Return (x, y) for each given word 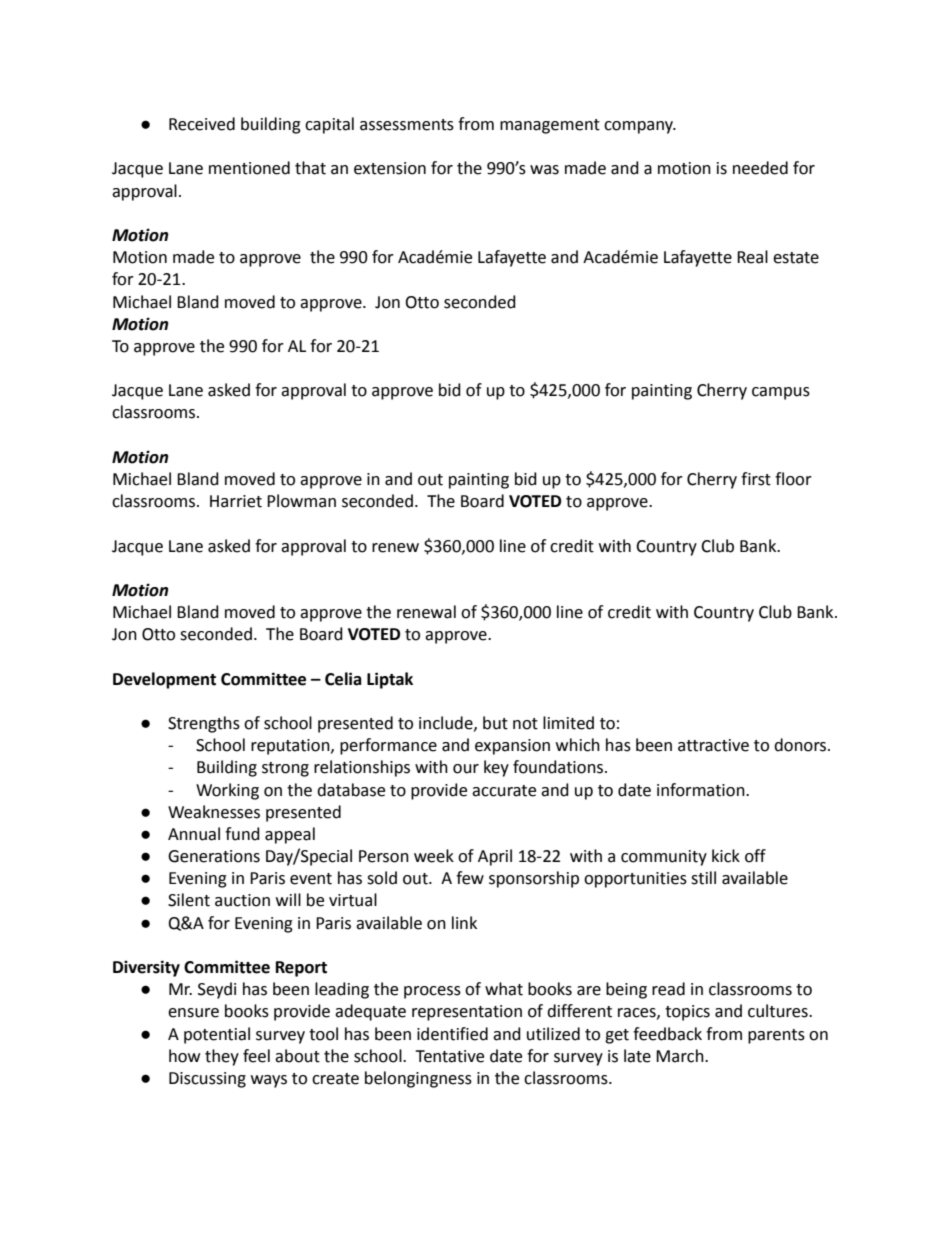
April (495, 857)
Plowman (301, 501)
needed (760, 168)
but (495, 723)
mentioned (249, 168)
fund (242, 834)
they (222, 1057)
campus (781, 393)
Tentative (449, 1056)
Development (164, 680)
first (756, 479)
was (544, 170)
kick (726, 856)
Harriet (236, 501)
